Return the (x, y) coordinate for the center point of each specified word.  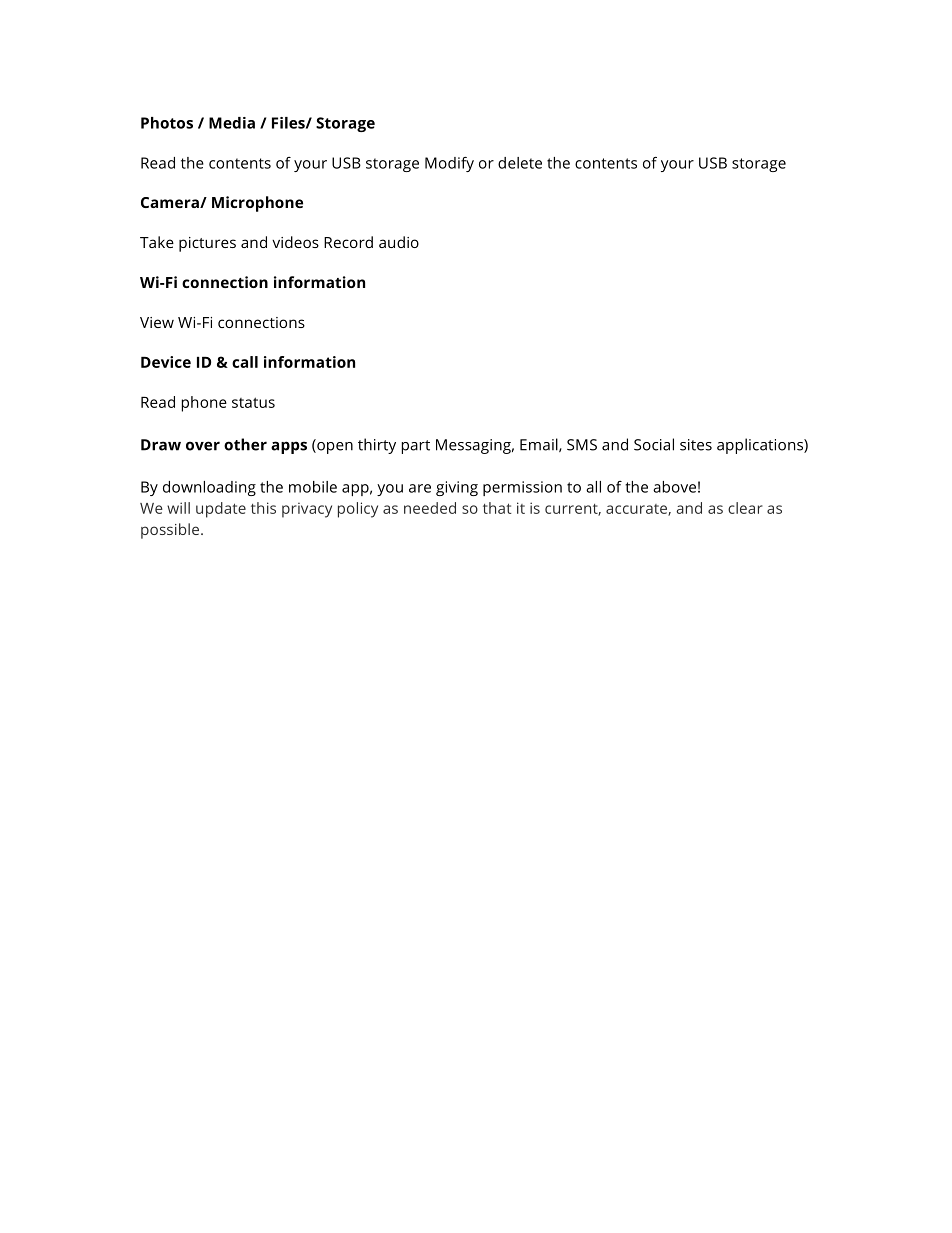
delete (520, 163)
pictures (207, 244)
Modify (449, 164)
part (416, 447)
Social (654, 444)
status (253, 402)
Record (348, 242)
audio (399, 242)
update (221, 510)
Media (232, 123)
